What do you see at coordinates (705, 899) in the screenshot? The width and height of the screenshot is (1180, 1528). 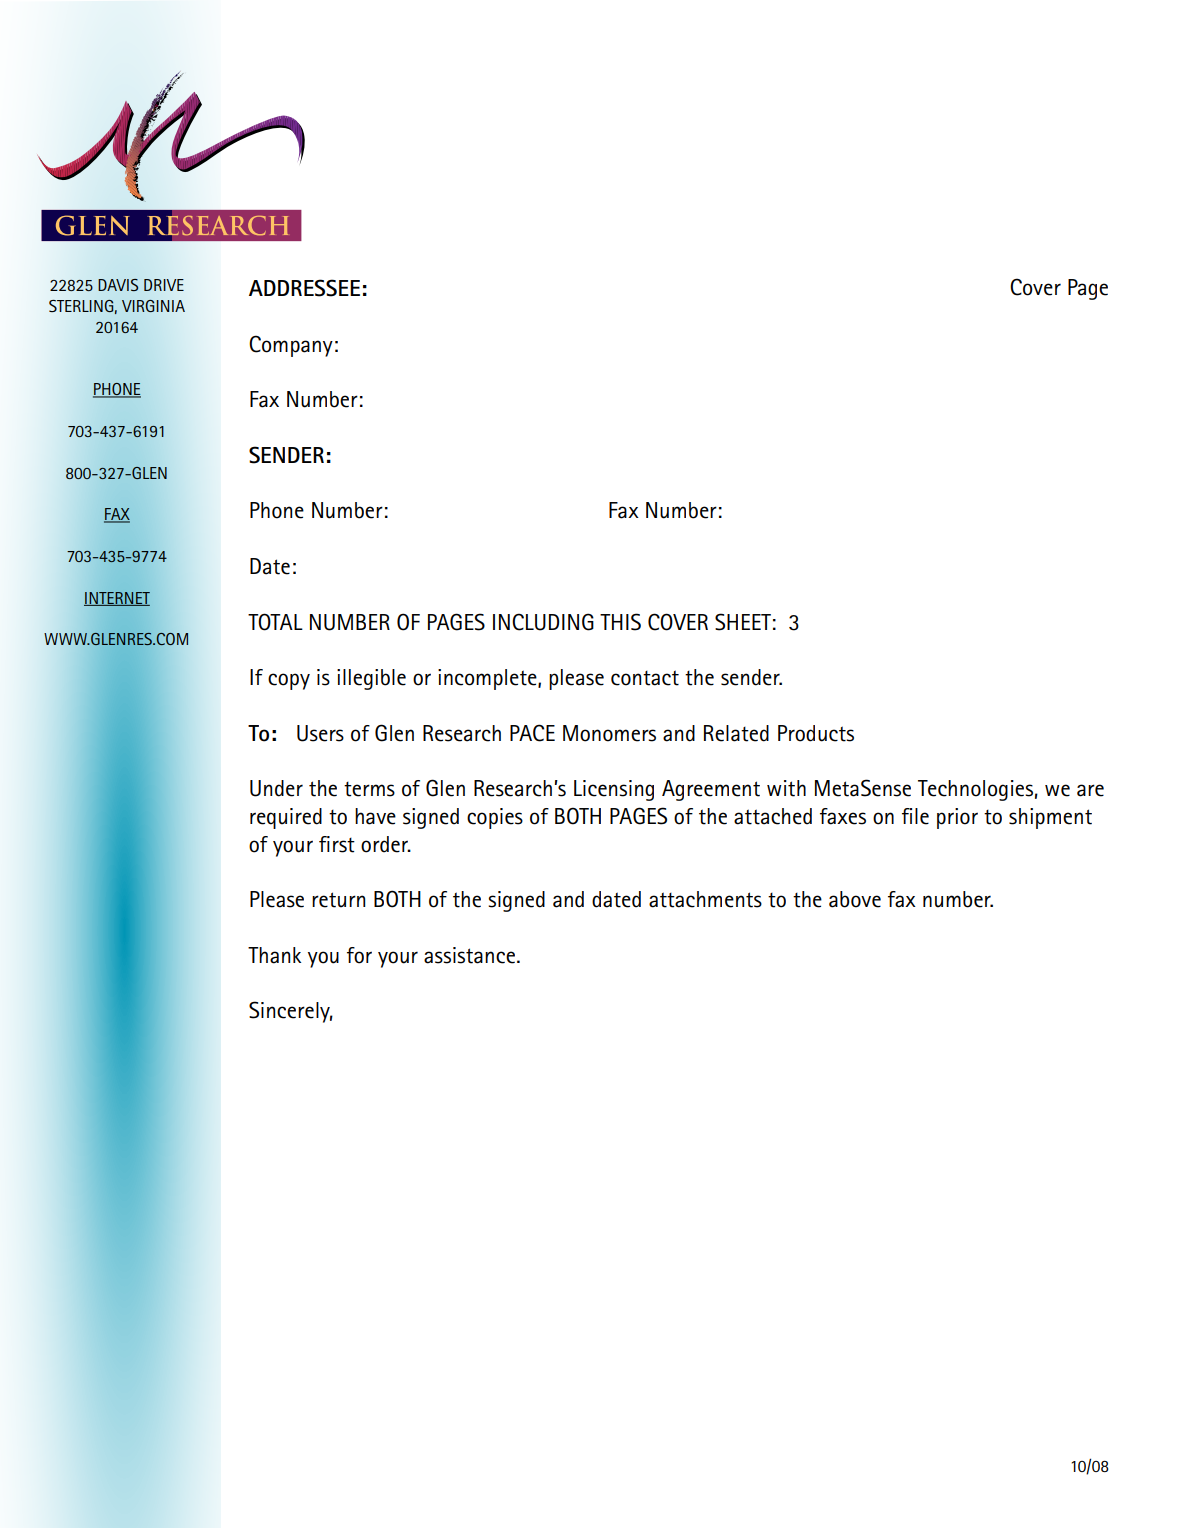 I see `attachments` at bounding box center [705, 899].
